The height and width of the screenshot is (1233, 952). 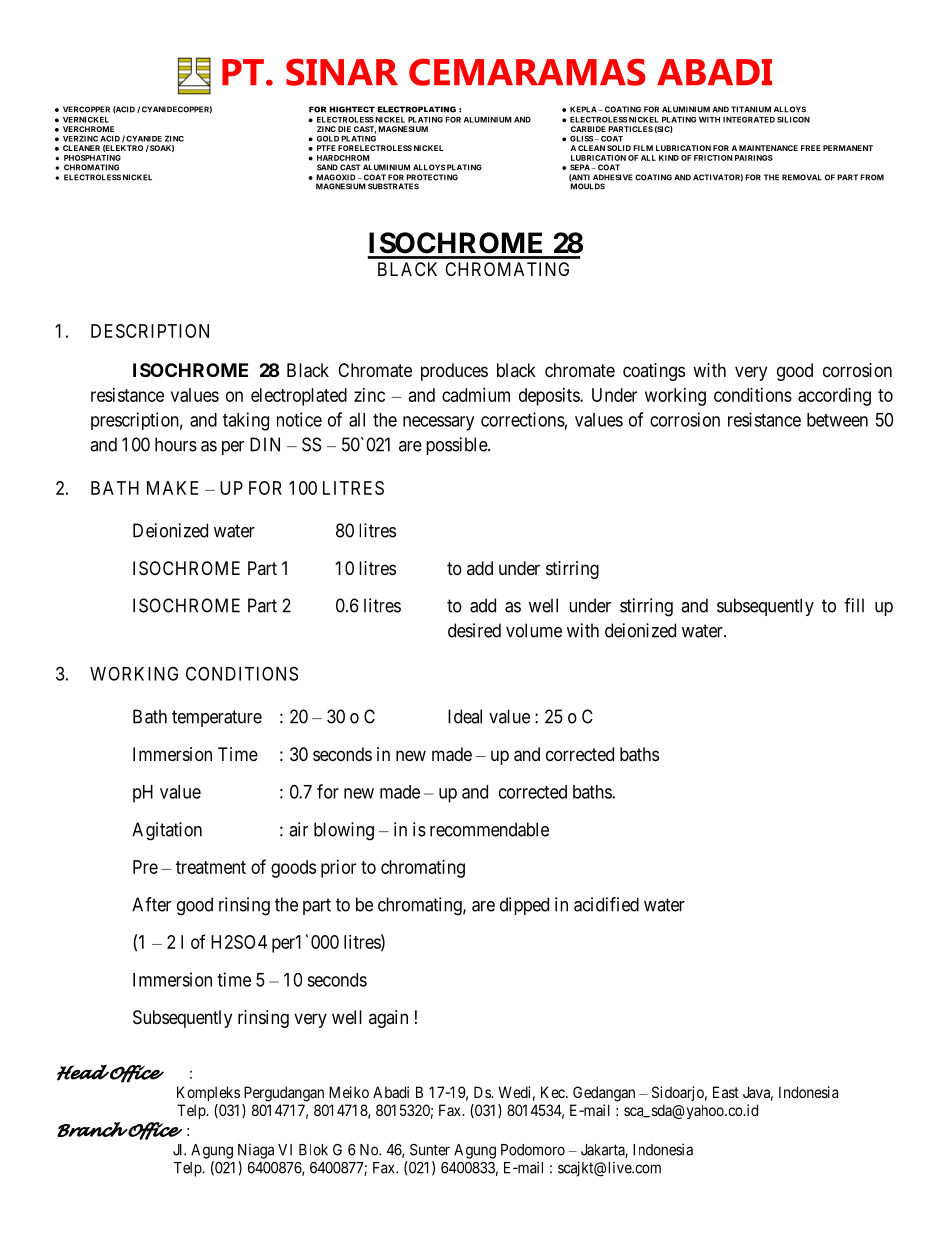 What do you see at coordinates (726, 1092) in the screenshot?
I see `East` at bounding box center [726, 1092].
